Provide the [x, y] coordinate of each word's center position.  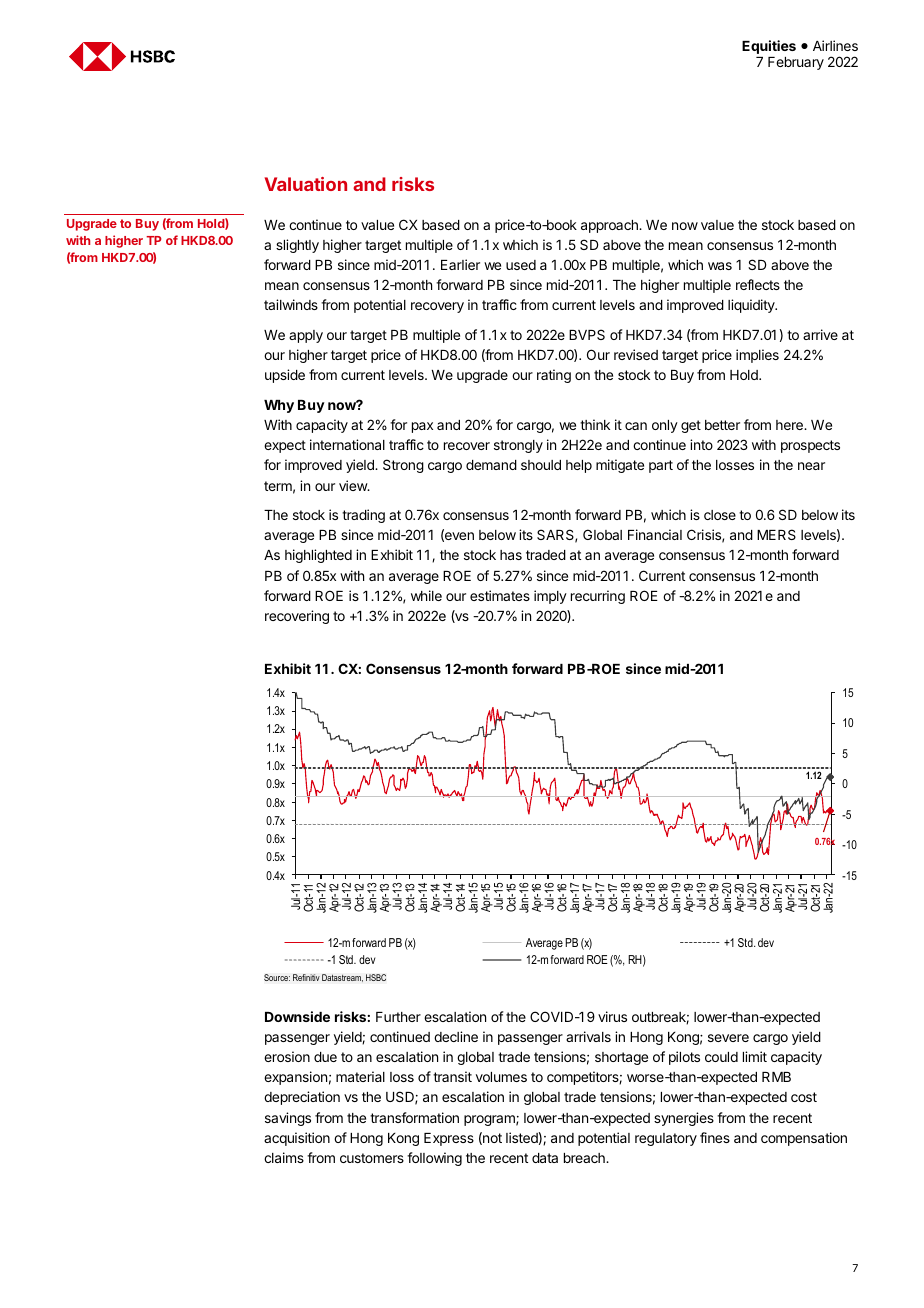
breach [585, 1158]
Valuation [306, 184]
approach [610, 226]
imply [550, 597]
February [796, 63]
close [720, 515]
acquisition [297, 1139]
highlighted [318, 556]
